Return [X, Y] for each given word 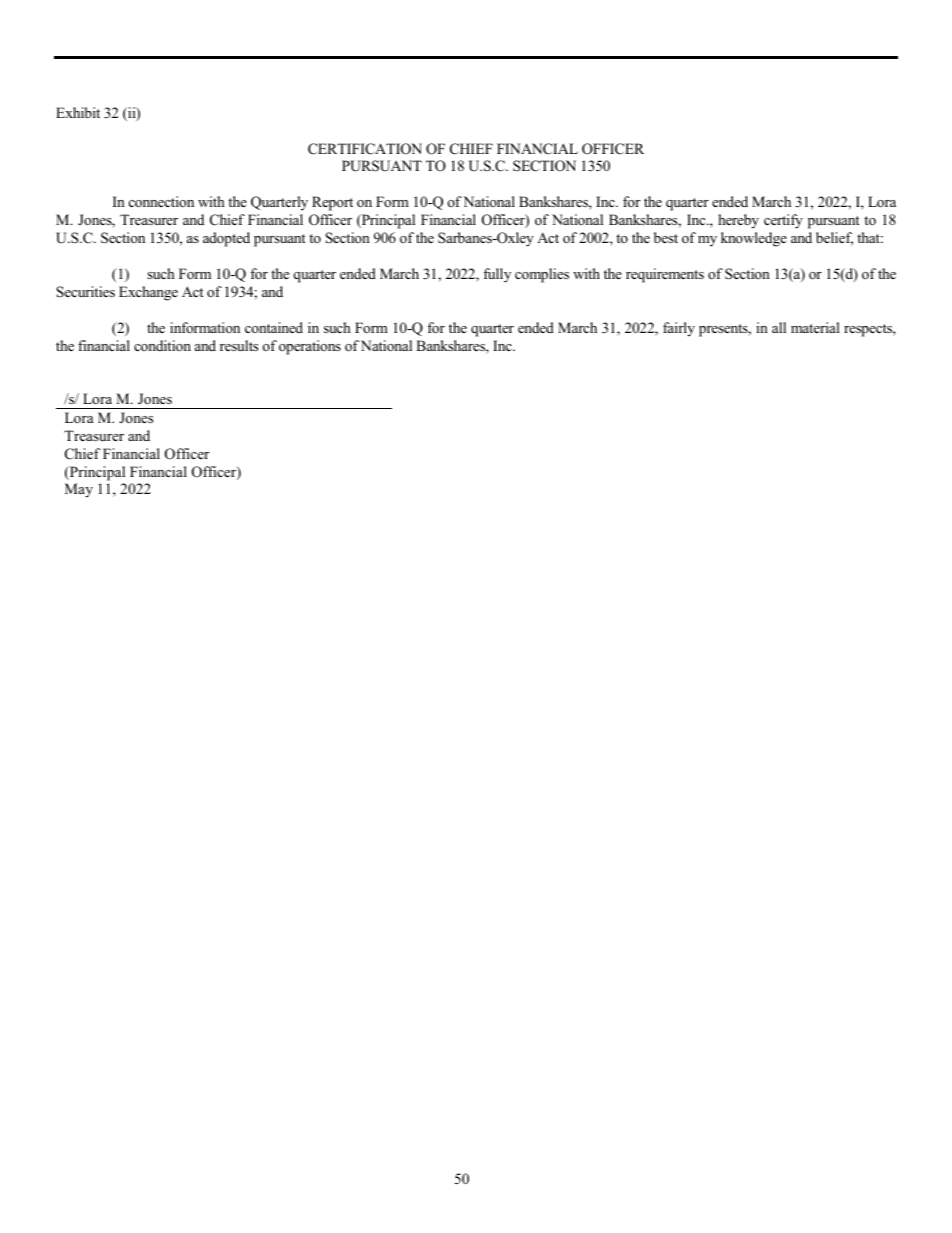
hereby [738, 221]
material [815, 327]
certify [783, 221]
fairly [679, 329]
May [79, 490]
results [239, 345]
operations [310, 347]
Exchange [148, 293]
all [779, 327]
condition [162, 345]
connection [161, 201]
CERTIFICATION [365, 149]
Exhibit [78, 112]
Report [332, 203]
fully [497, 275]
